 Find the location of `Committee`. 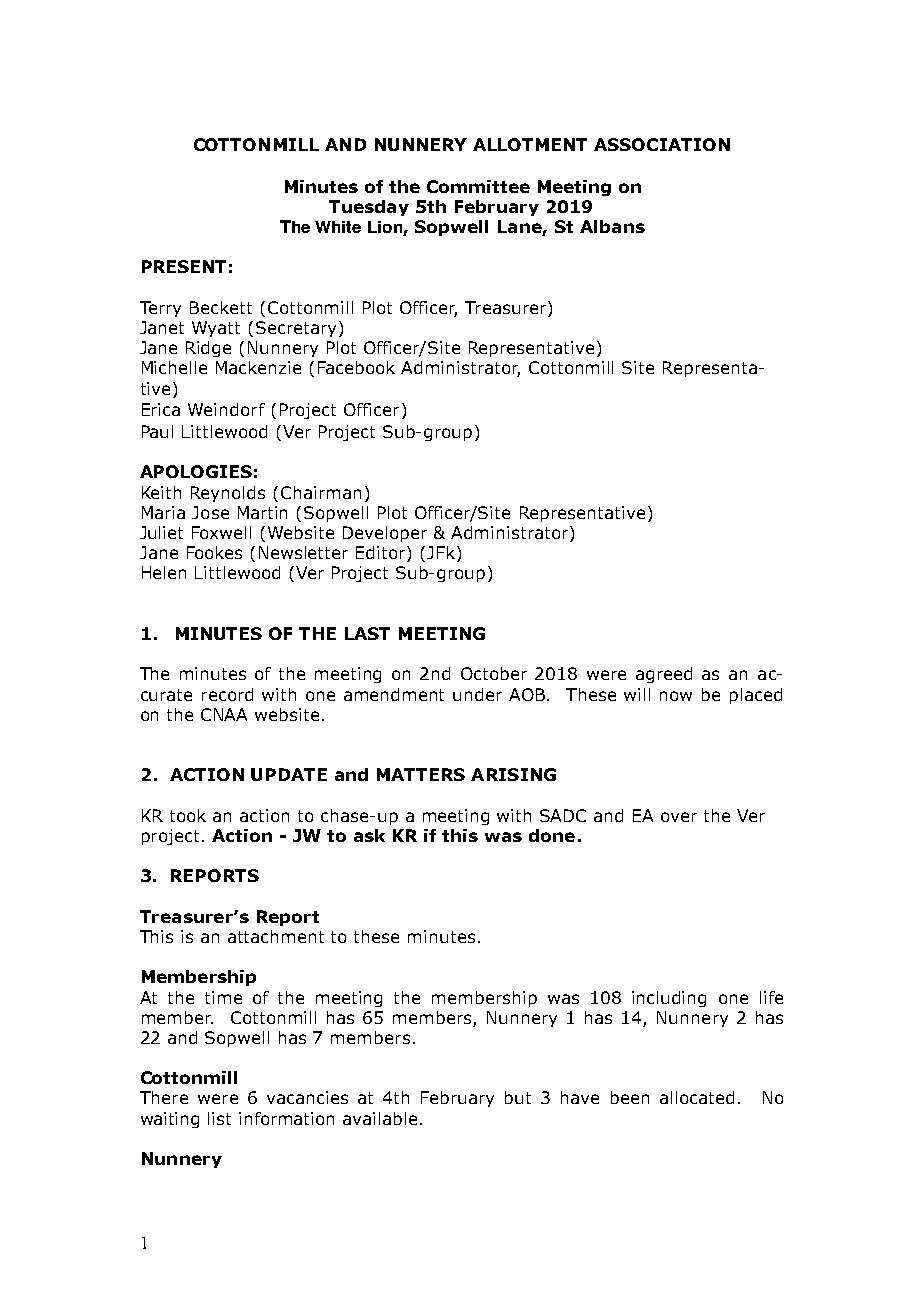

Committee is located at coordinates (478, 186).
